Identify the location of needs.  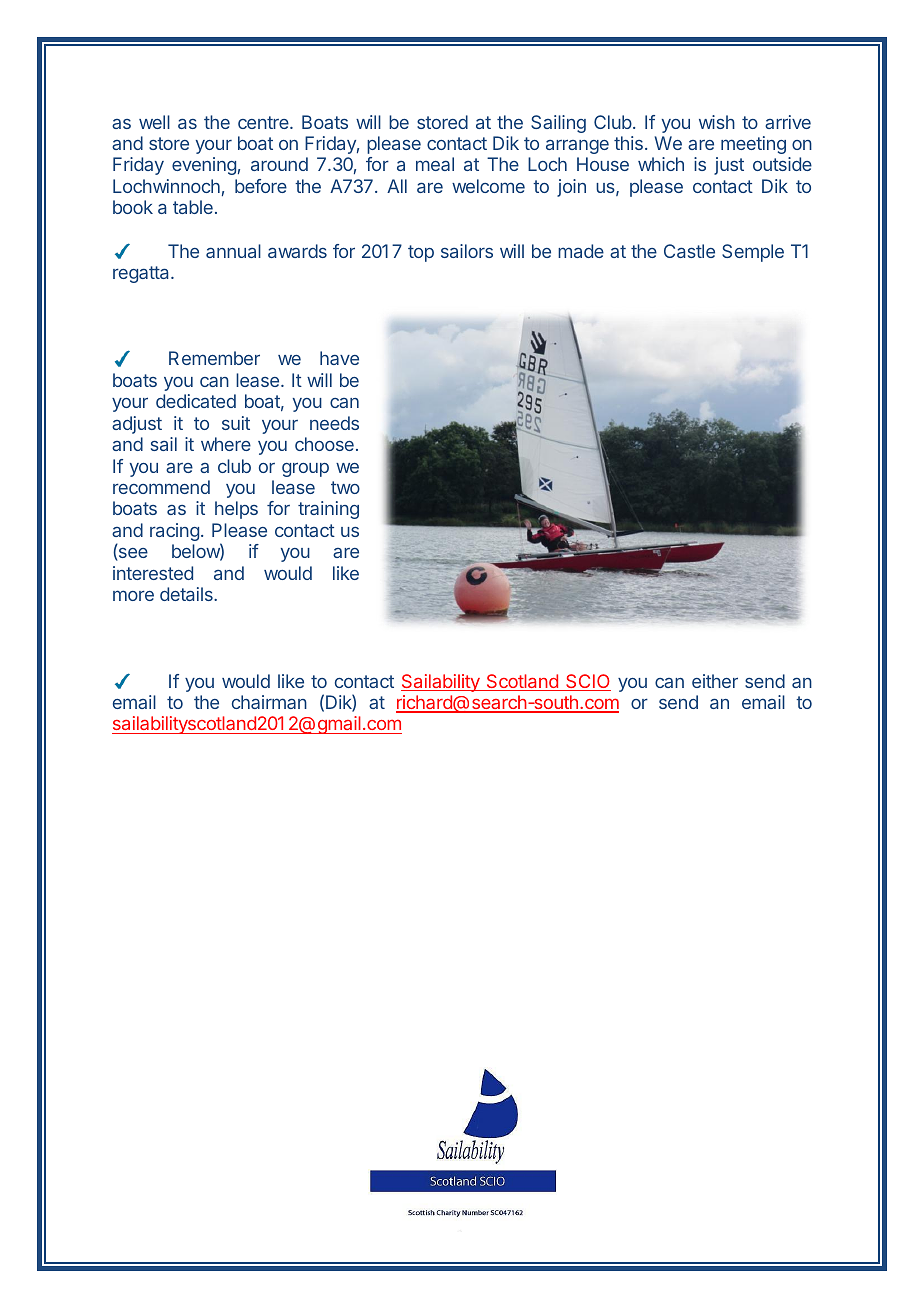
(334, 423).
